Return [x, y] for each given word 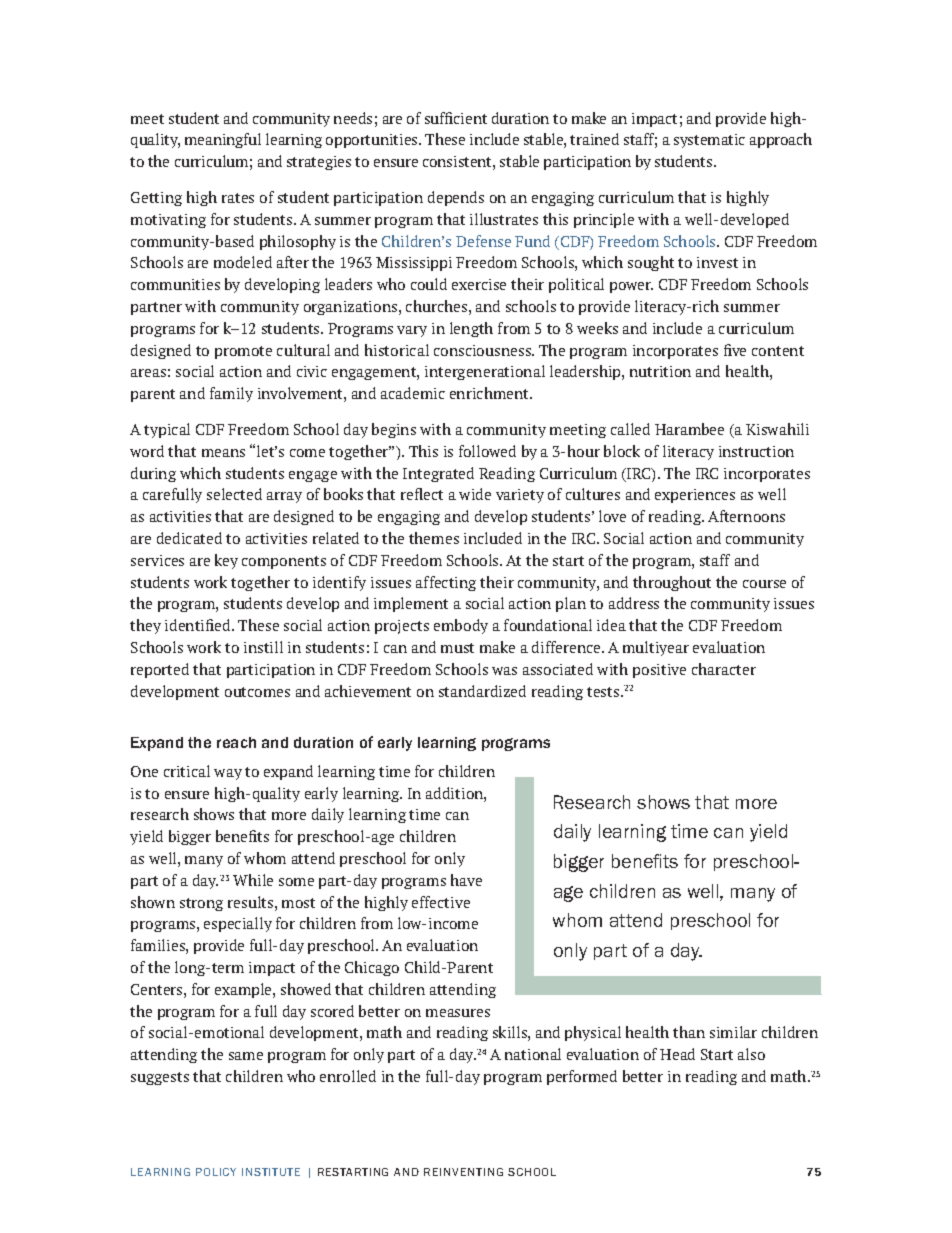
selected [234, 494]
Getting [156, 199]
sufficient [456, 118]
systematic [709, 141]
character [724, 669]
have [466, 880]
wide [475, 494]
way [228, 774]
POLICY [216, 1172]
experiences [695, 496]
